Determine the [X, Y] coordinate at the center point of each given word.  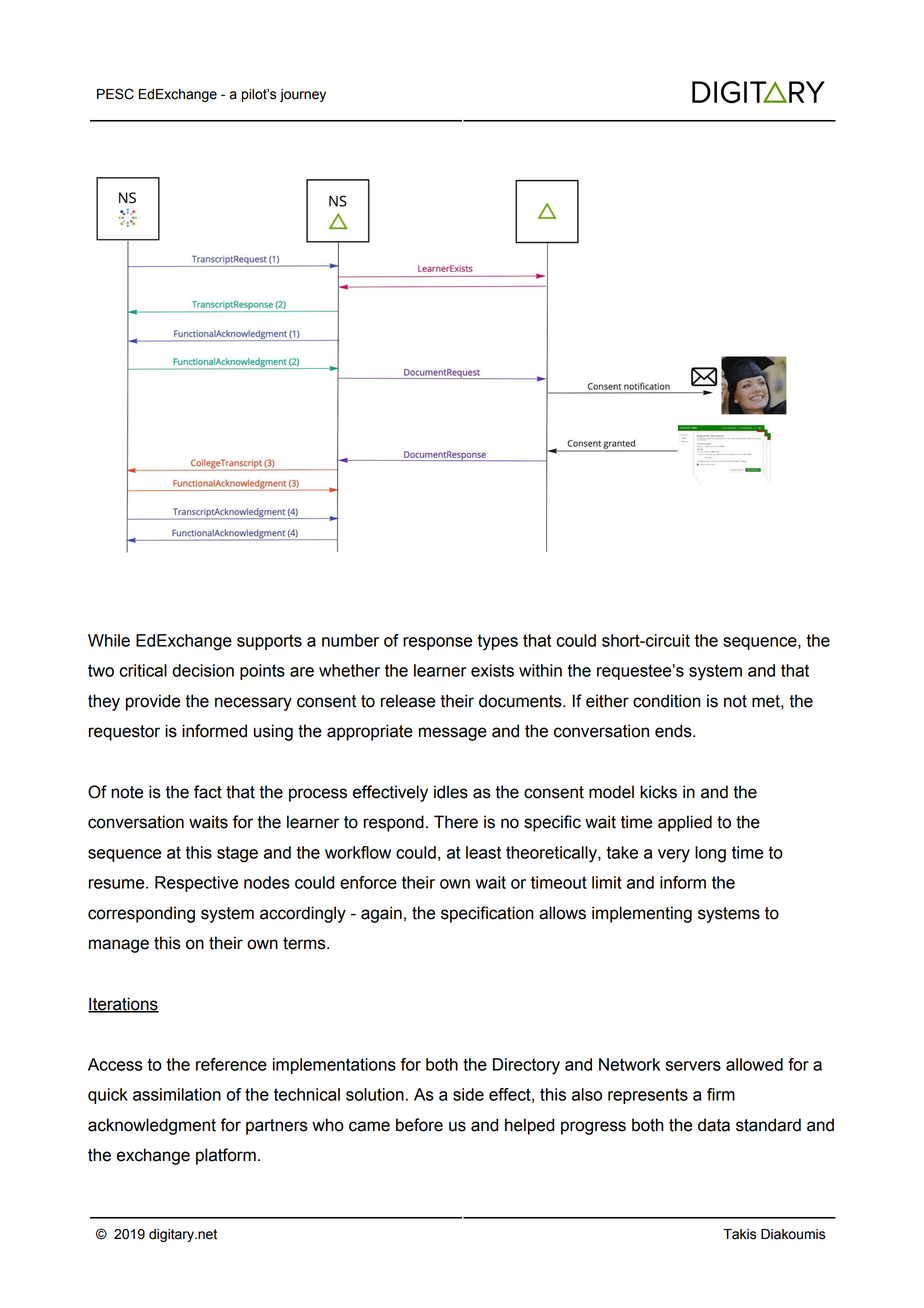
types [497, 642]
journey [303, 95]
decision [203, 670]
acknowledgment [152, 1126]
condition [667, 701]
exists [492, 670]
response [437, 643]
